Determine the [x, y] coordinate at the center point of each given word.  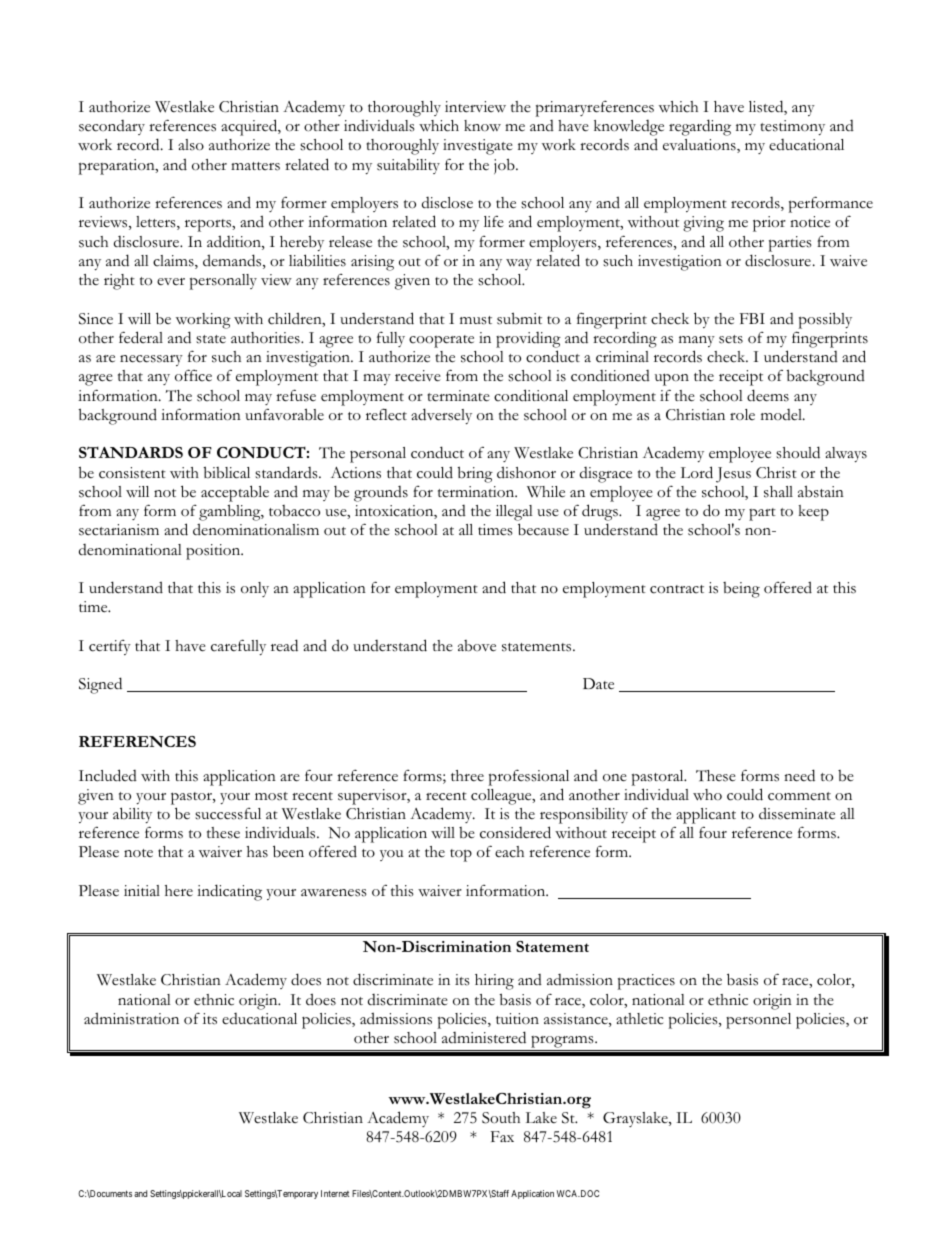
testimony [793, 127]
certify [110, 647]
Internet [335, 1193]
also [191, 145]
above [477, 646]
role [742, 414]
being [741, 590]
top [461, 855]
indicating [229, 892]
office [193, 375]
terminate [459, 396]
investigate [478, 147]
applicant [706, 816]
